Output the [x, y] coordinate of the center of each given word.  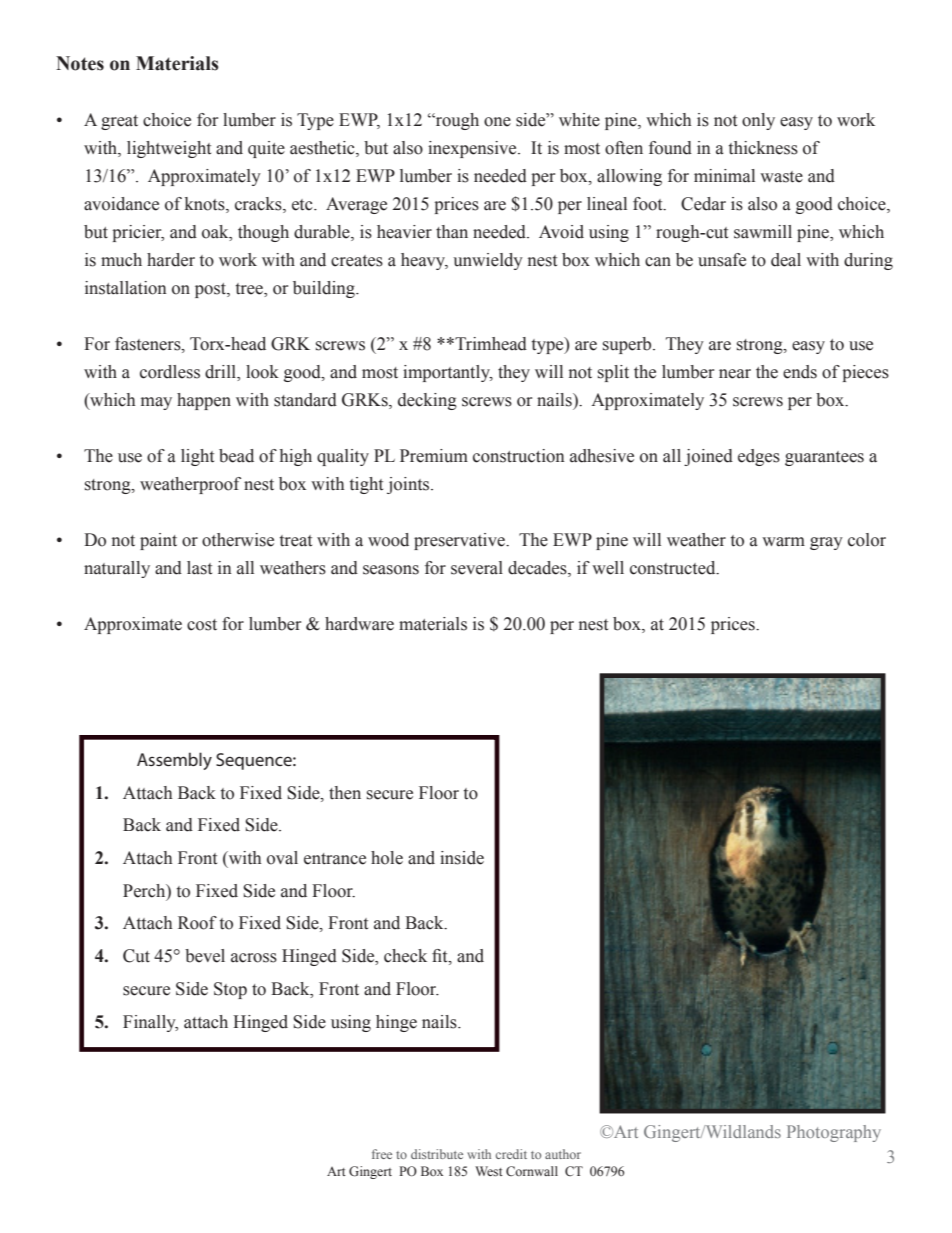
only [758, 121]
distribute [437, 1154]
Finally [150, 1023]
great [119, 122]
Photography [834, 1133]
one [497, 122]
